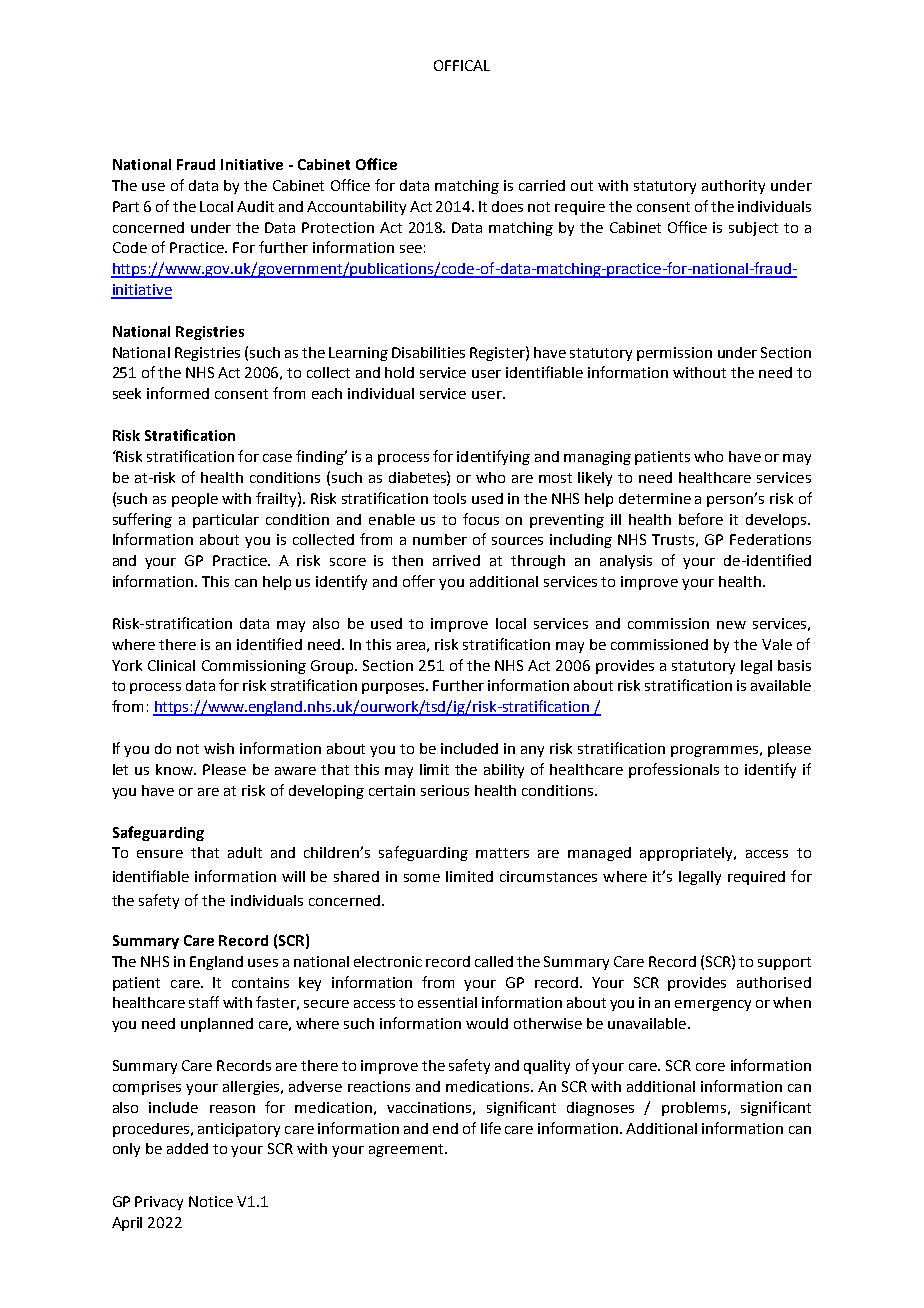  Describe the element at coordinates (462, 65) in the page. I see `OFFICAL` at that location.
